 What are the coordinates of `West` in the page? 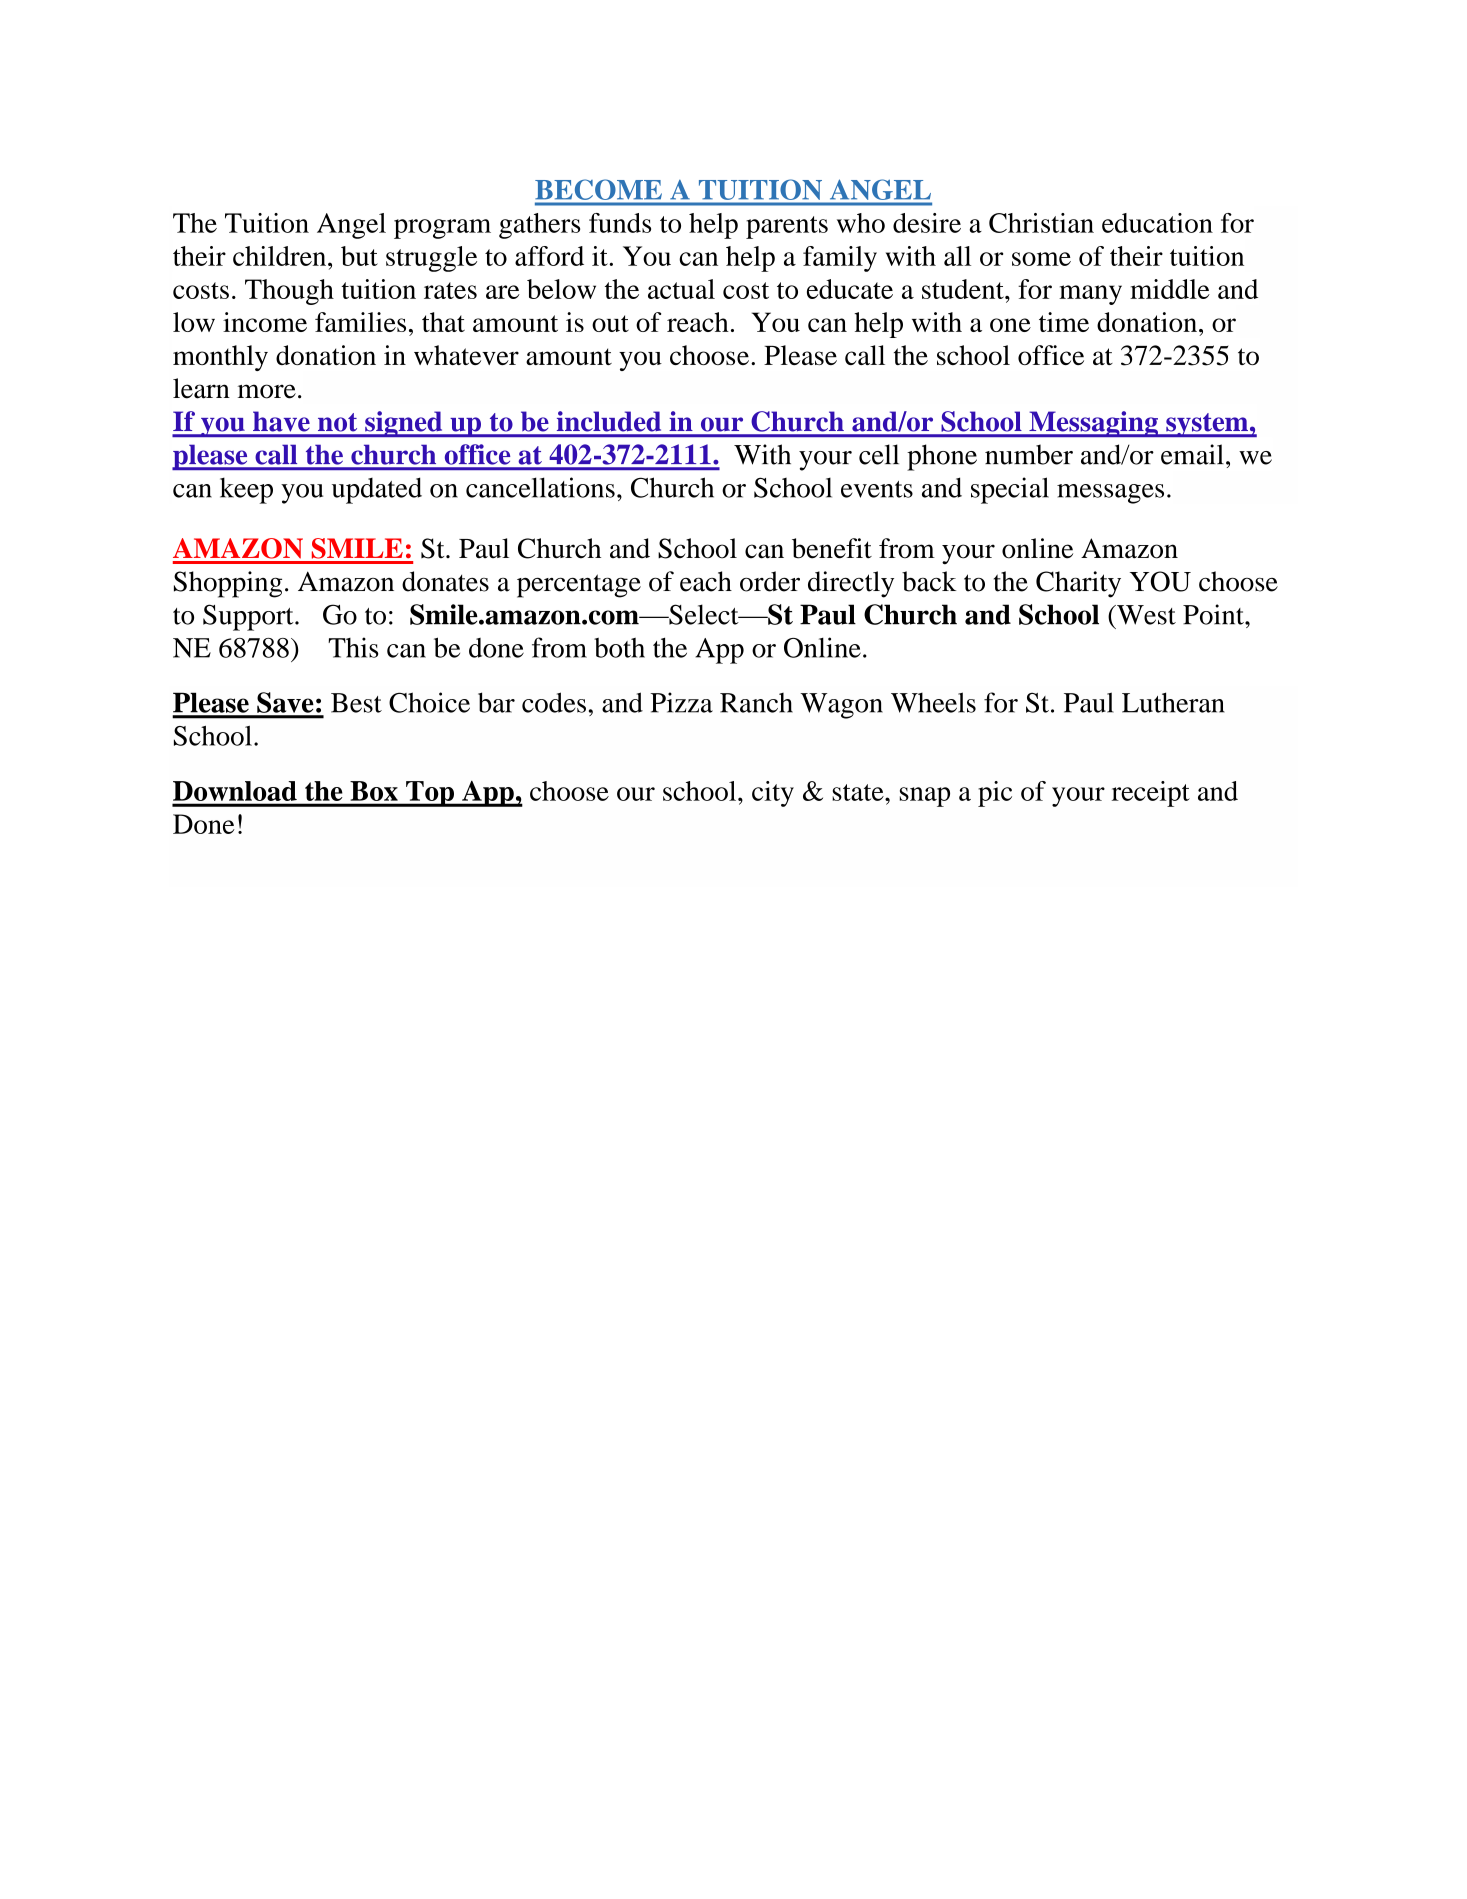 It's located at (1145, 615).
